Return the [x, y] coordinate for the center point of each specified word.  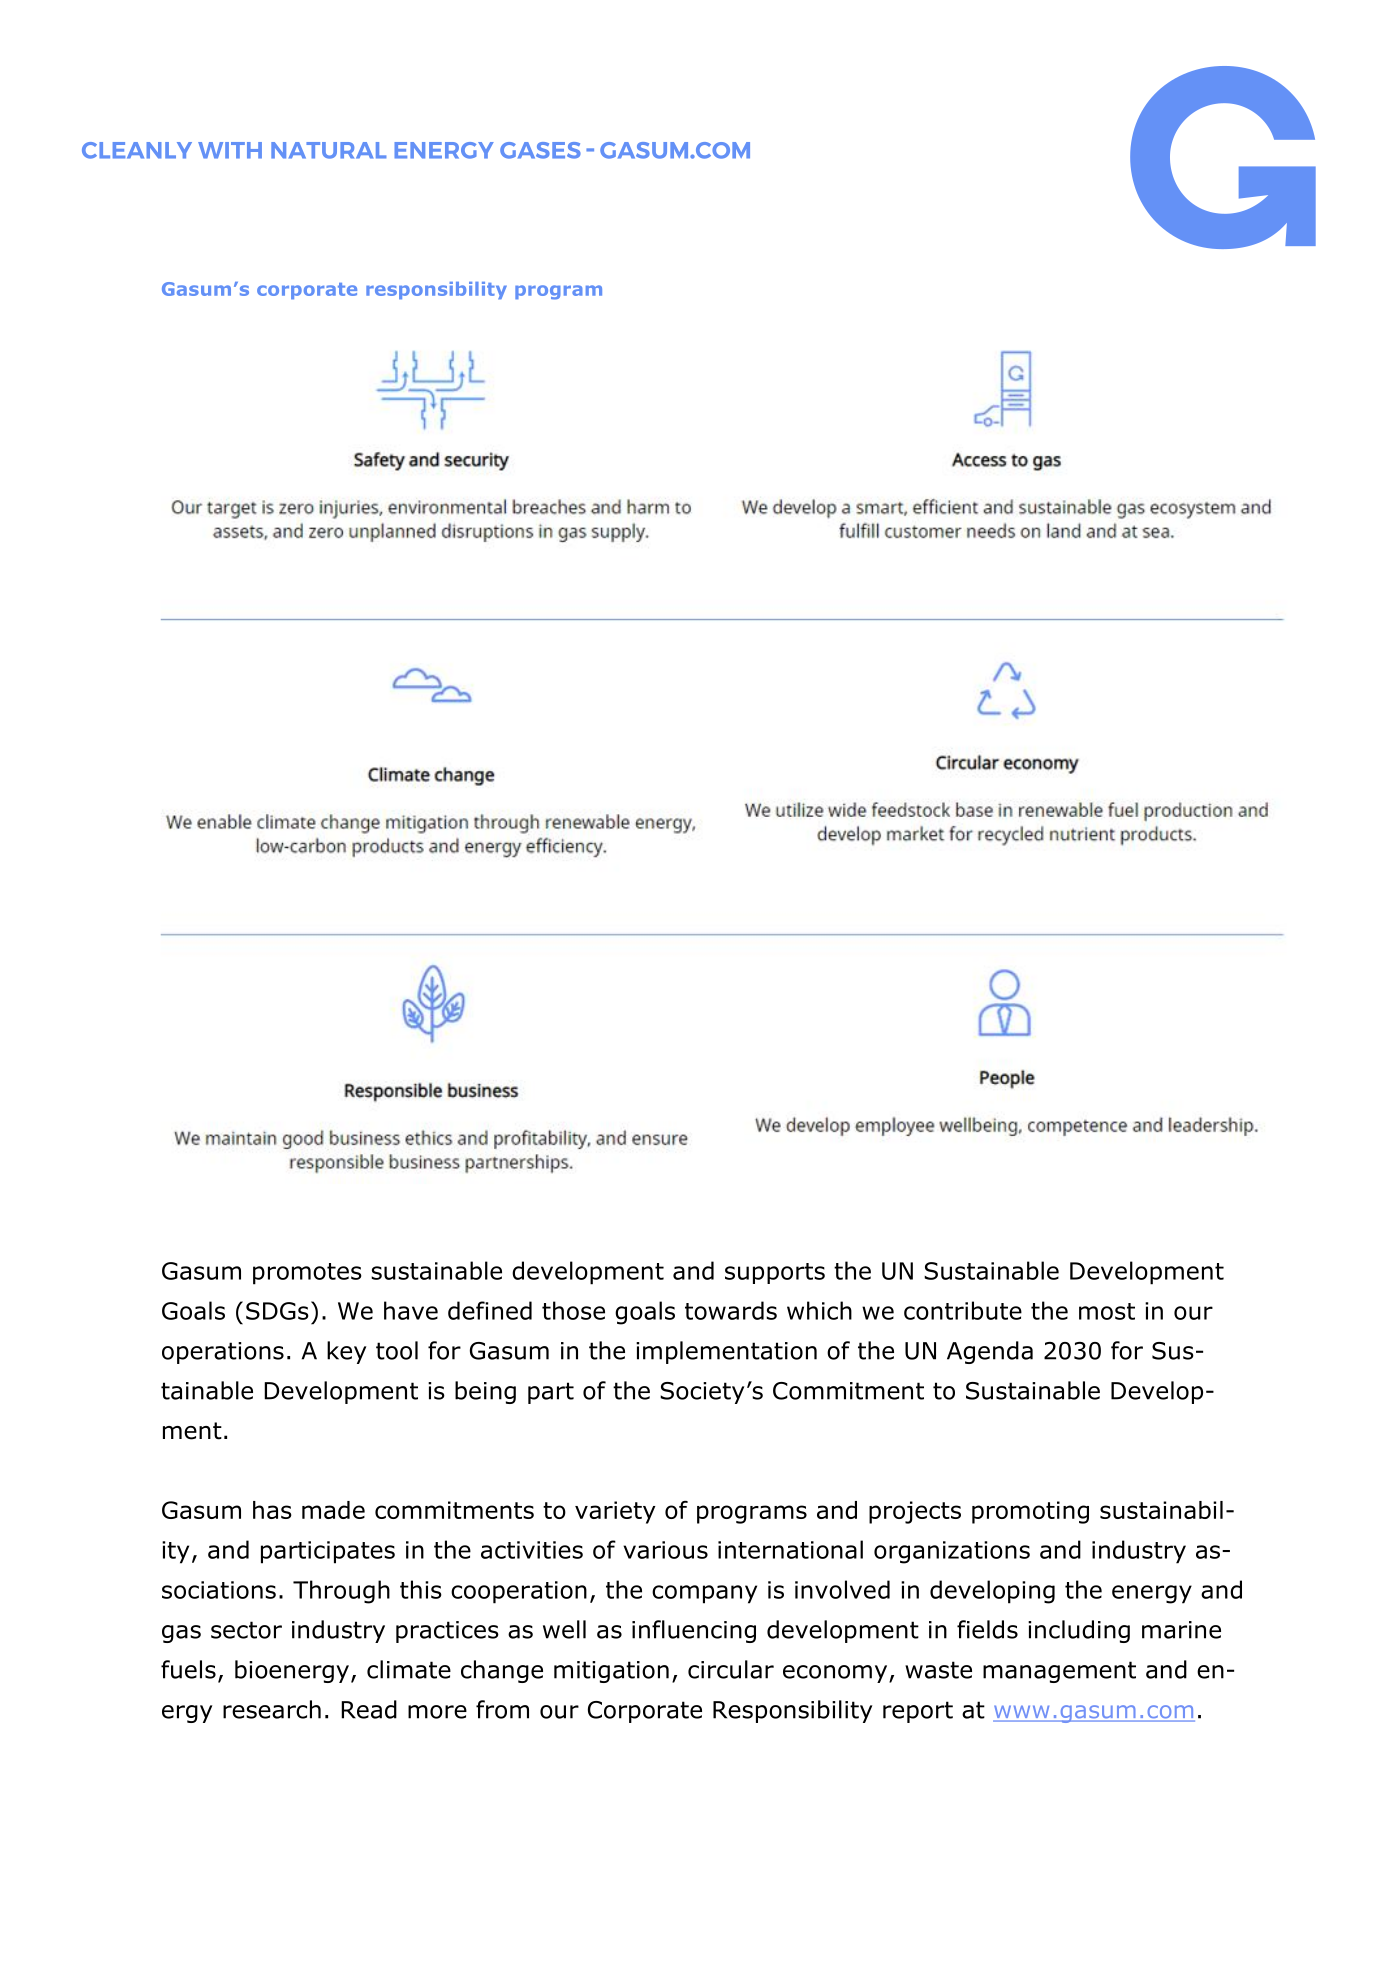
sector [246, 1630]
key [346, 1352]
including [1079, 1631]
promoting [1030, 1512]
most [1107, 1311]
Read [369, 1709]
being [485, 1392]
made [333, 1510]
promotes [307, 1274]
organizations [952, 1552]
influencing [694, 1631]
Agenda [990, 1352]
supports [775, 1273]
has [272, 1510]
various [665, 1550]
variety [615, 1512]
